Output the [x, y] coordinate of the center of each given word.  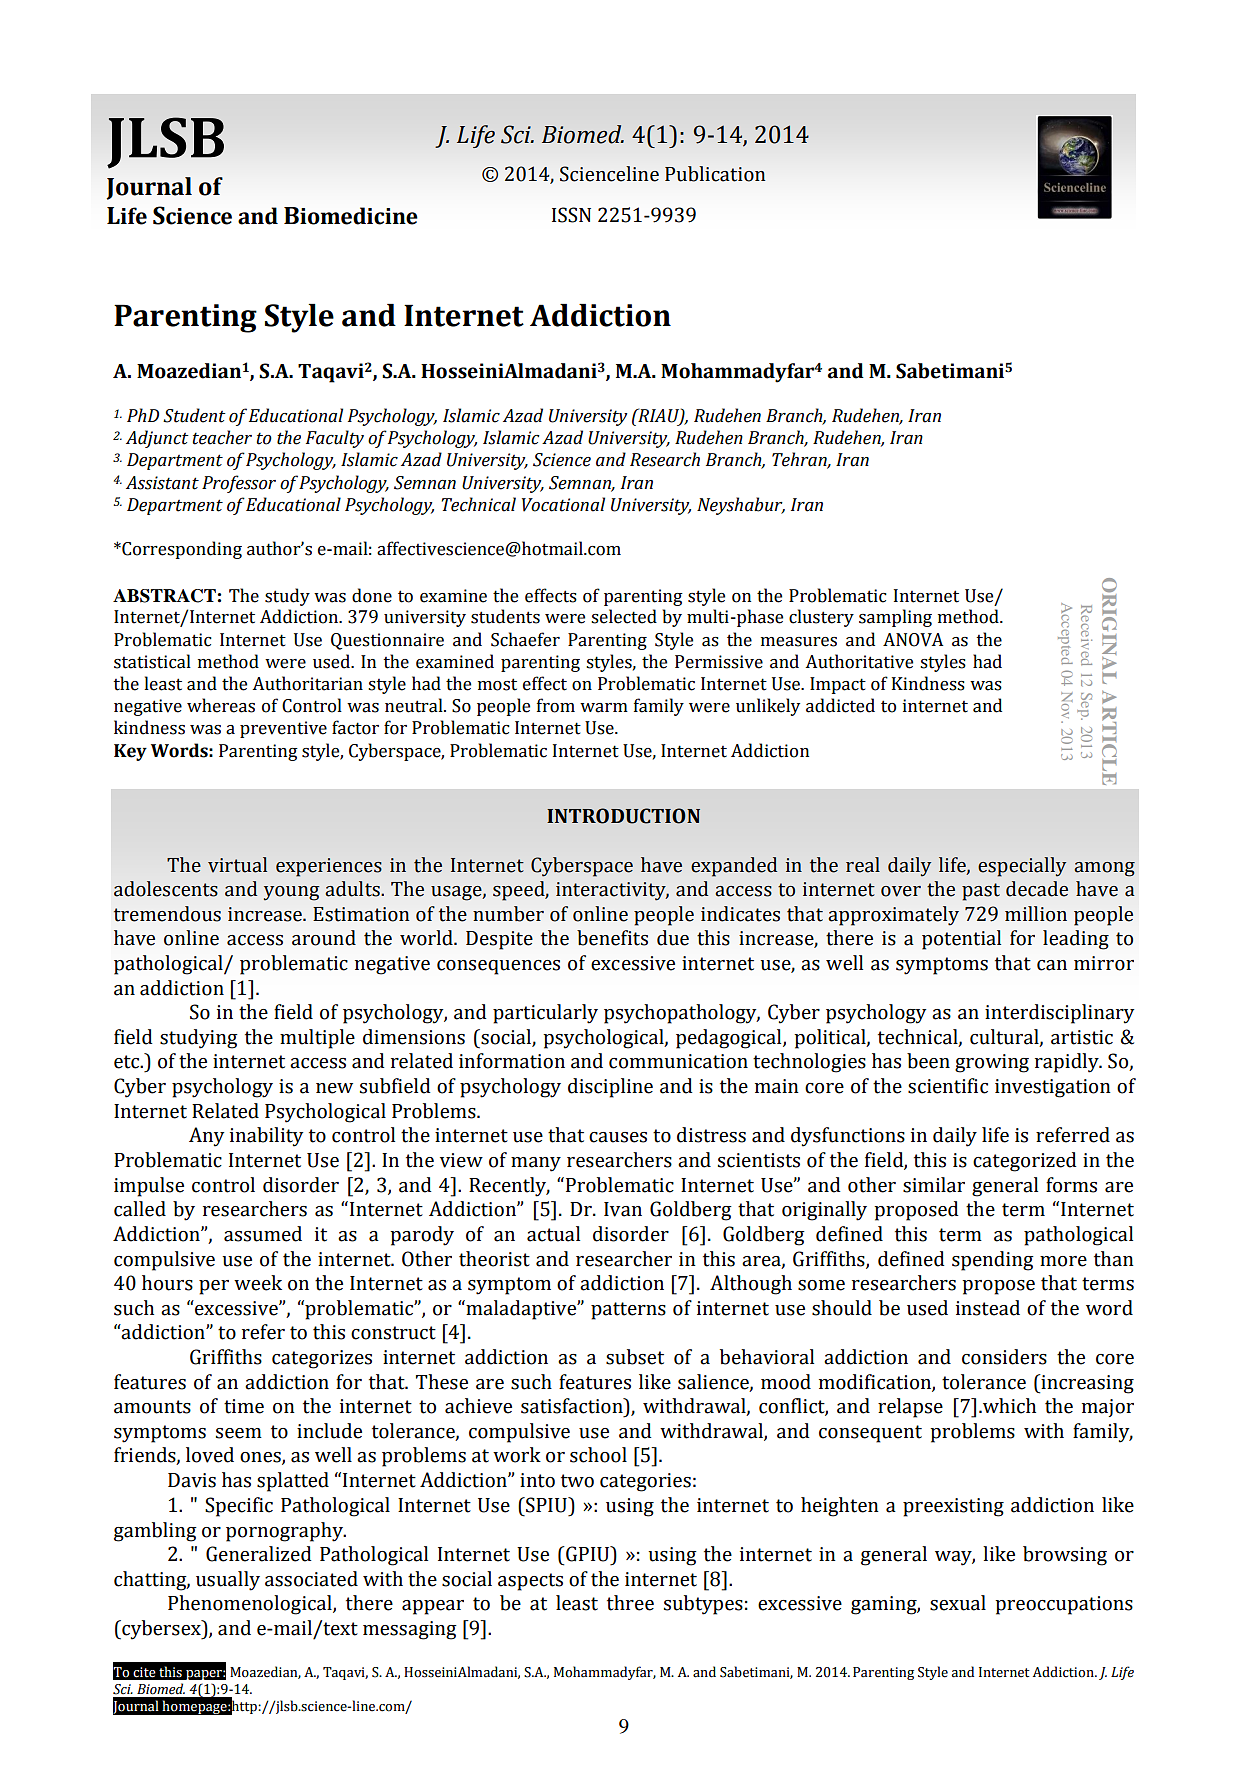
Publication [715, 174]
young [292, 893]
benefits [612, 938]
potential [961, 940]
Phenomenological [251, 1605]
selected [624, 616]
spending [993, 1261]
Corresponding [181, 550]
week [258, 1283]
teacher [222, 437]
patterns [628, 1311]
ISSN [571, 215]
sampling [895, 618]
